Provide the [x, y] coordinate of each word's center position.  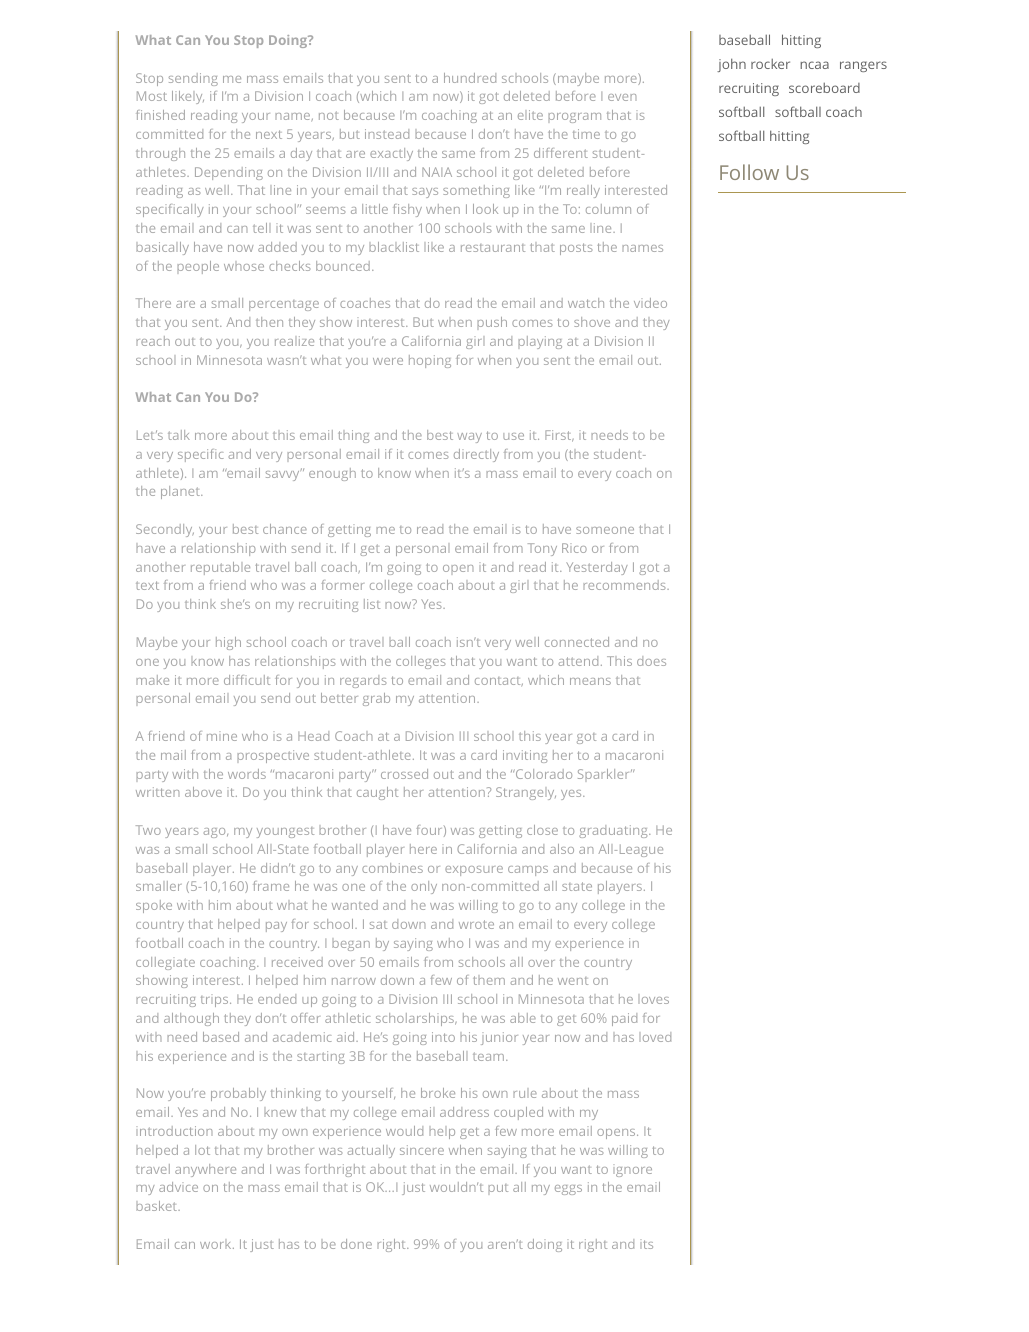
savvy [284, 474]
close [542, 830]
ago [216, 833]
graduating [614, 831]
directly [476, 455]
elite [530, 115]
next [269, 134]
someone [605, 530]
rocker [770, 64]
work [217, 1244]
